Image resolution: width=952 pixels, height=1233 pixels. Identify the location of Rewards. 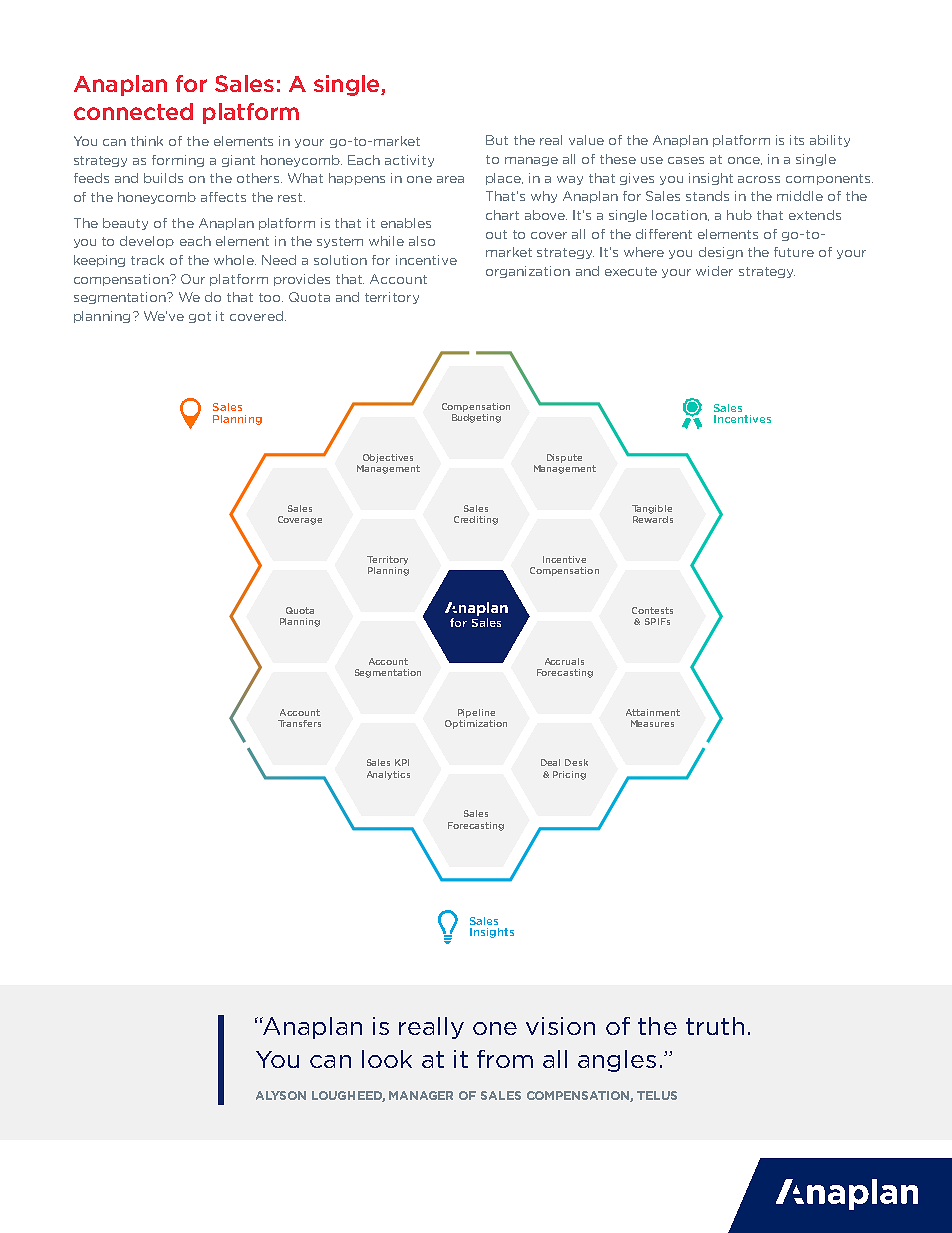
(653, 518).
